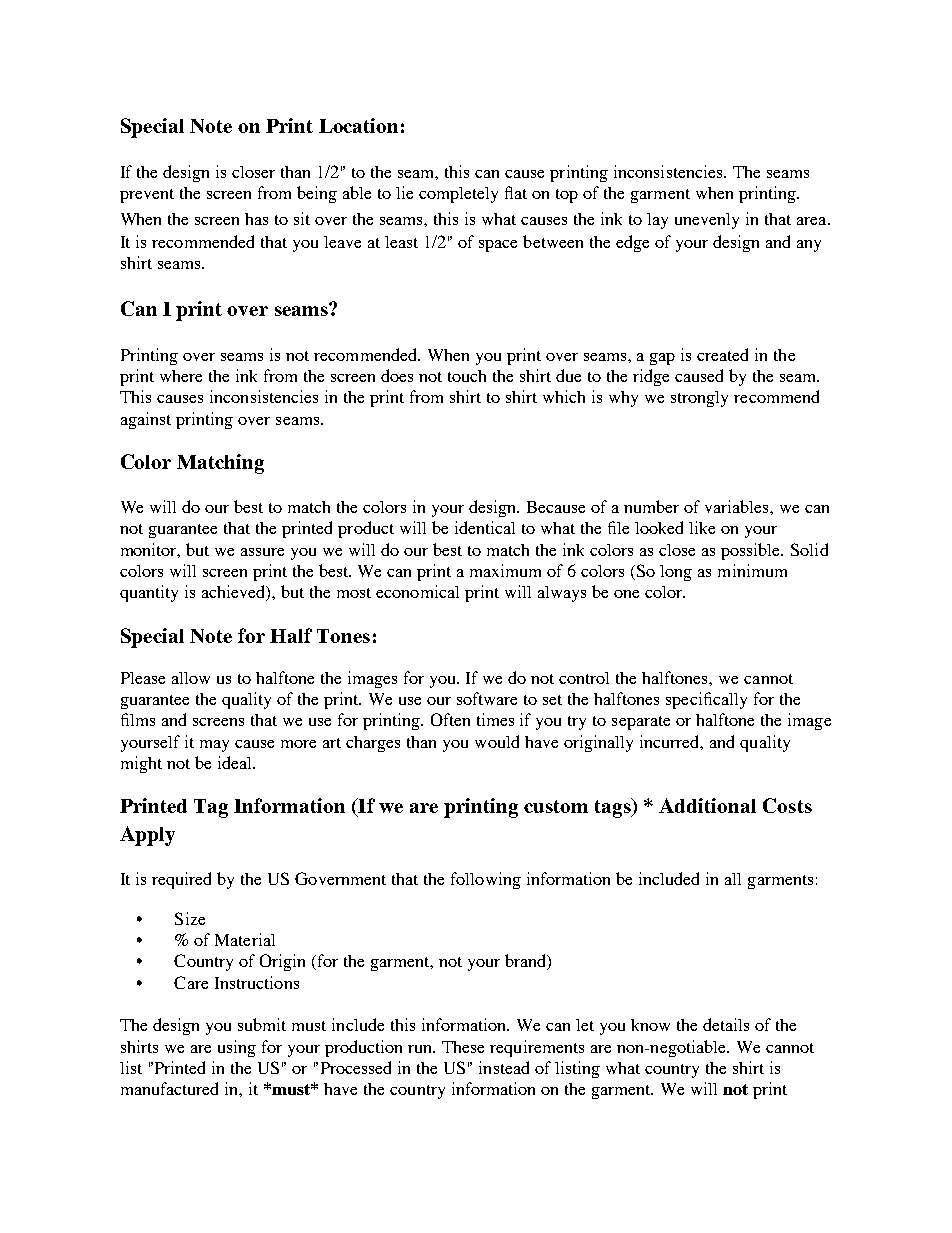 This page has height=1233, width=952. I want to click on using, so click(237, 1048).
